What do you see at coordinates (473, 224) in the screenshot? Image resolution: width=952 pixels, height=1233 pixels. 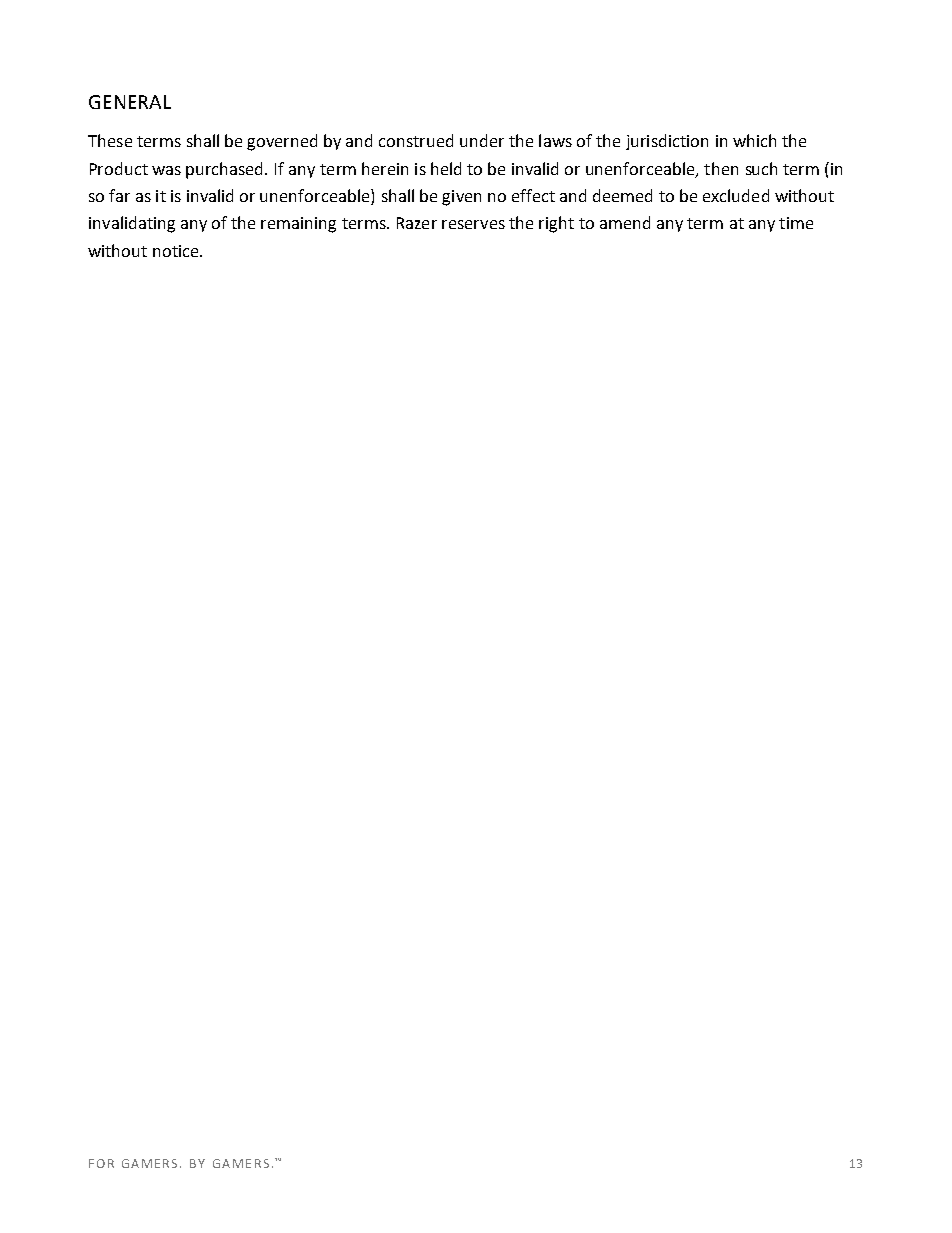 I see `reserves` at bounding box center [473, 224].
